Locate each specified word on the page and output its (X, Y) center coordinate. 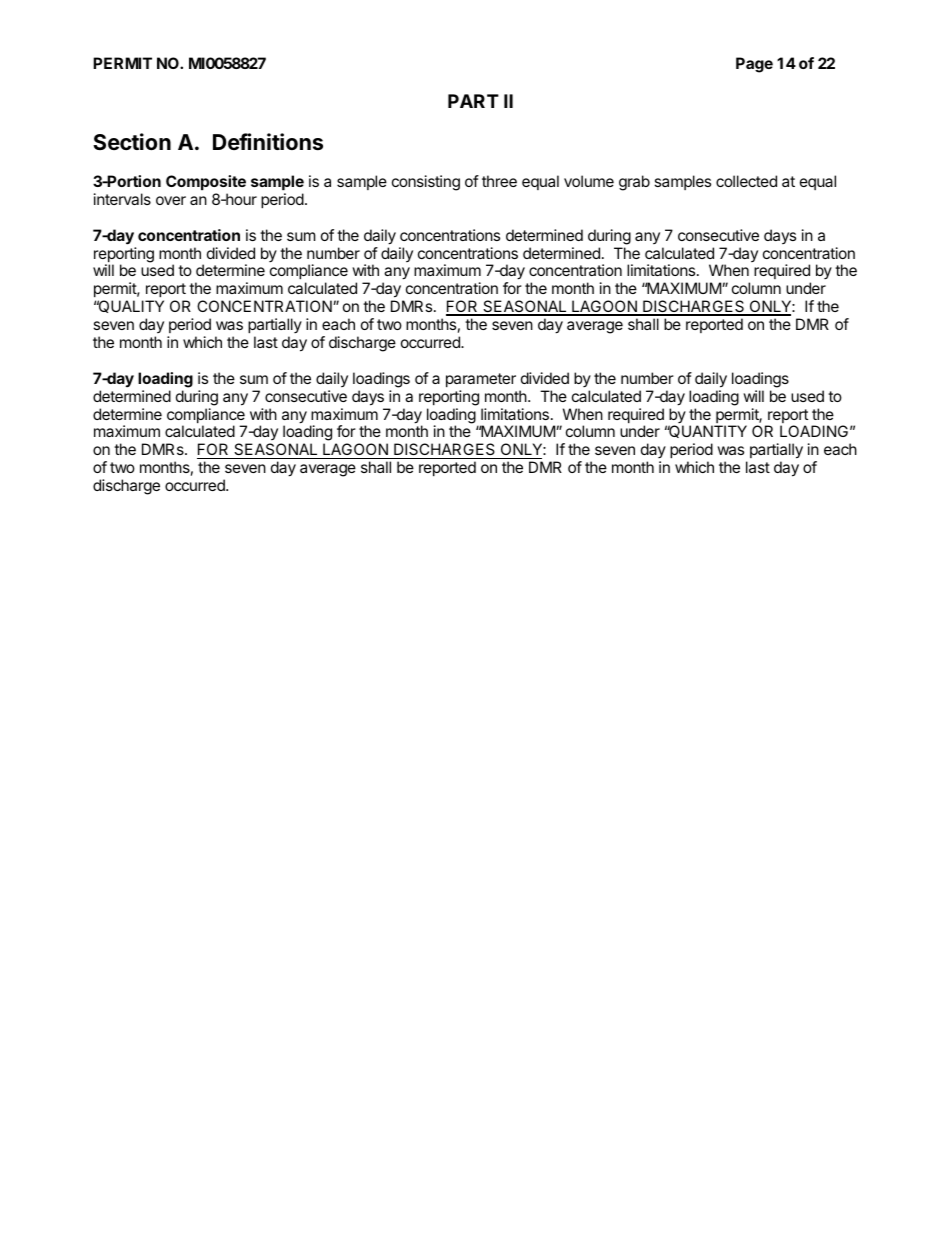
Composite (206, 182)
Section (132, 141)
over (171, 200)
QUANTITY (707, 431)
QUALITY (130, 306)
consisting (426, 183)
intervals (122, 199)
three (499, 181)
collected (746, 181)
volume (589, 181)
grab (634, 183)
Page (754, 65)
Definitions (268, 142)
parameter (481, 380)
